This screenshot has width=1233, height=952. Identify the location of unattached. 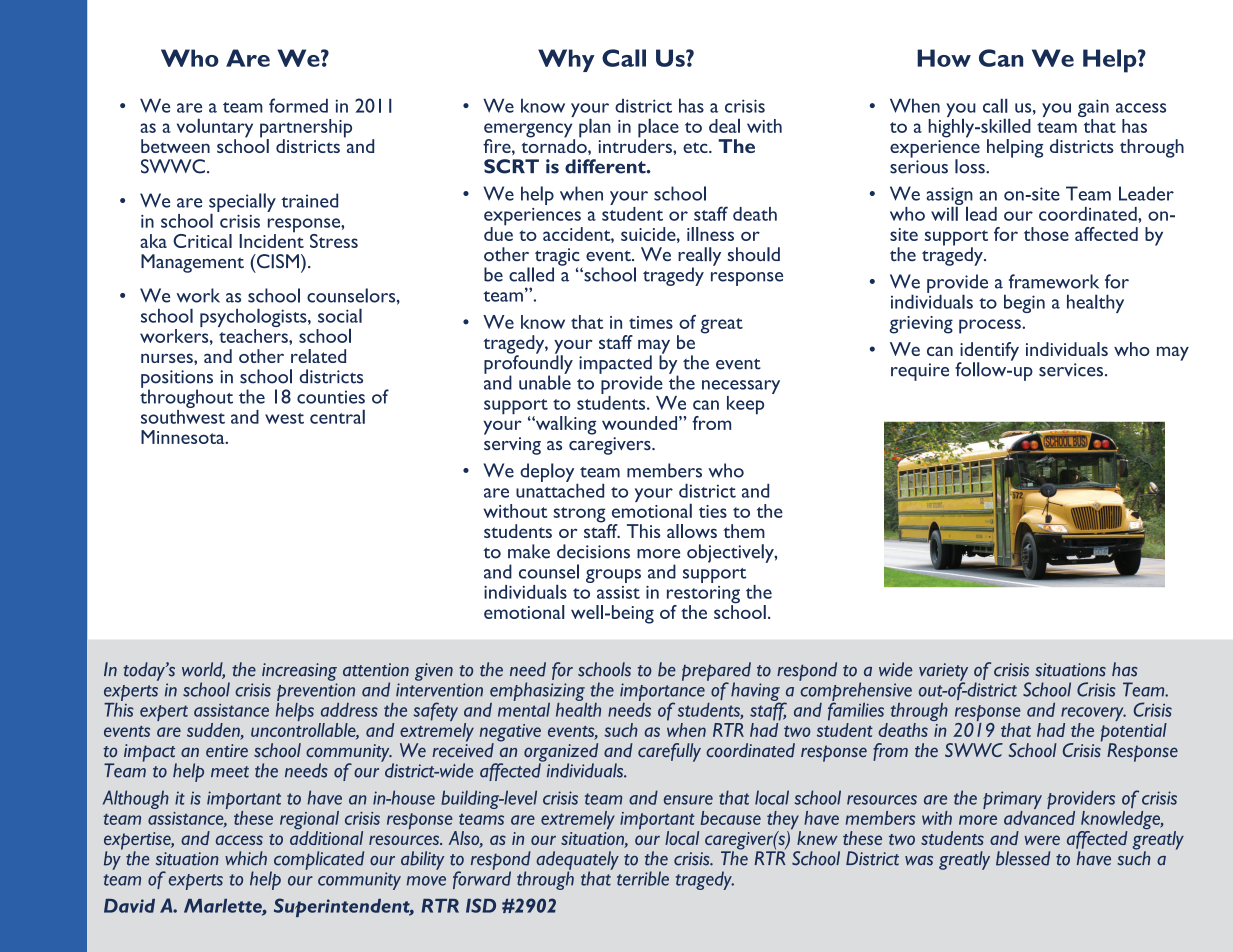
(560, 489).
